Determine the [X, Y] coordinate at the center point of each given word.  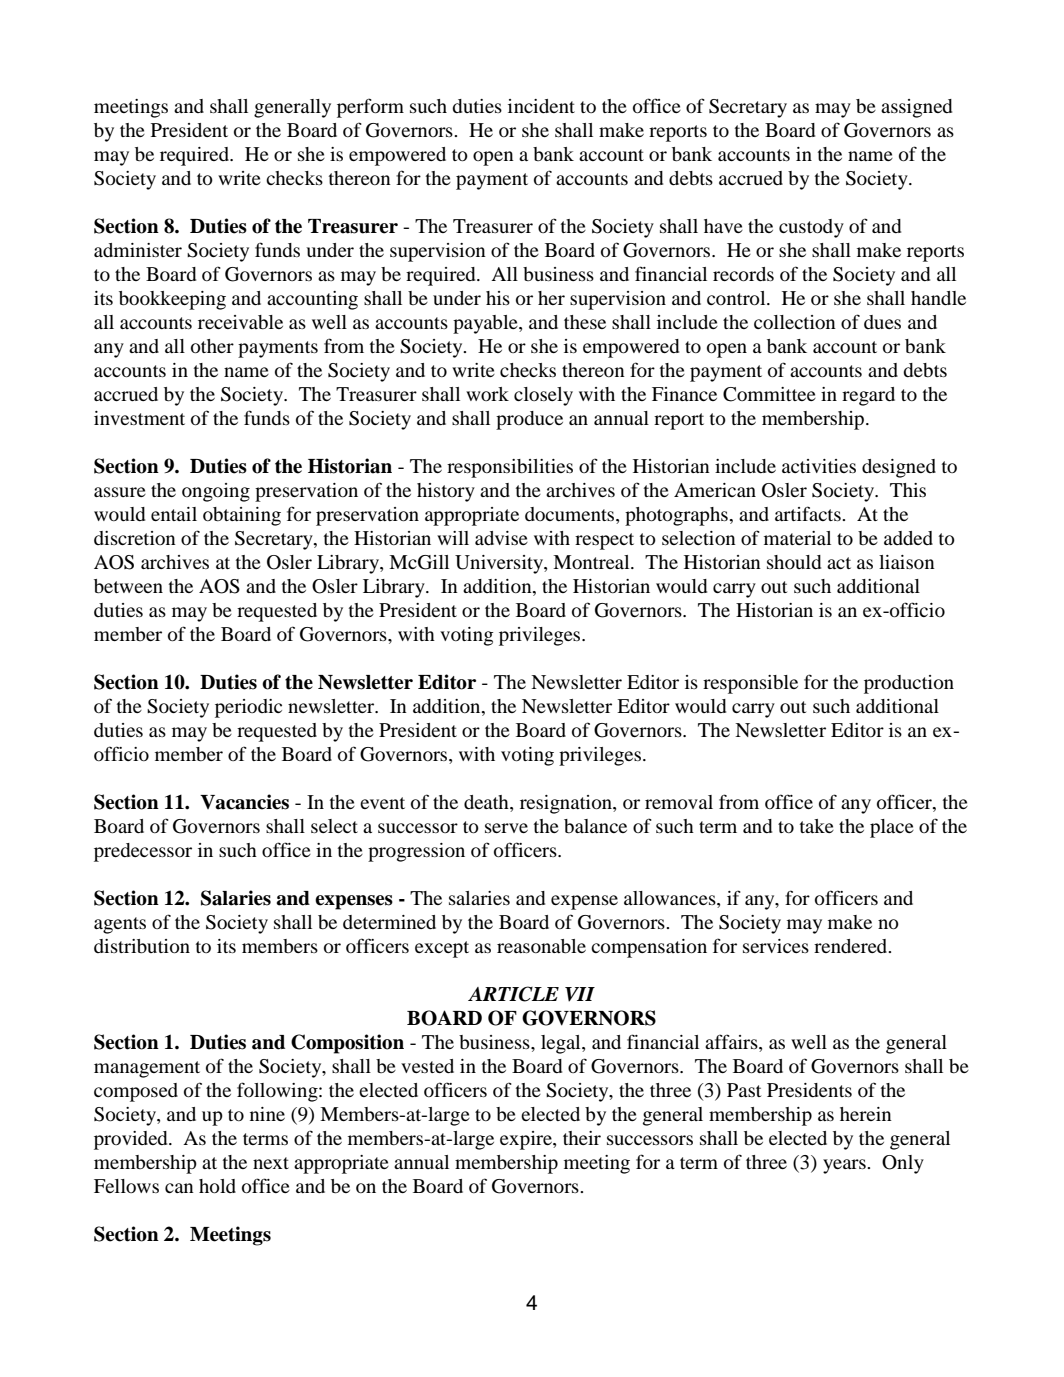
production [909, 684]
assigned [916, 108]
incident [541, 106]
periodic [248, 708]
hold [217, 1186]
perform [370, 108]
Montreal [592, 562]
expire [527, 1140]
